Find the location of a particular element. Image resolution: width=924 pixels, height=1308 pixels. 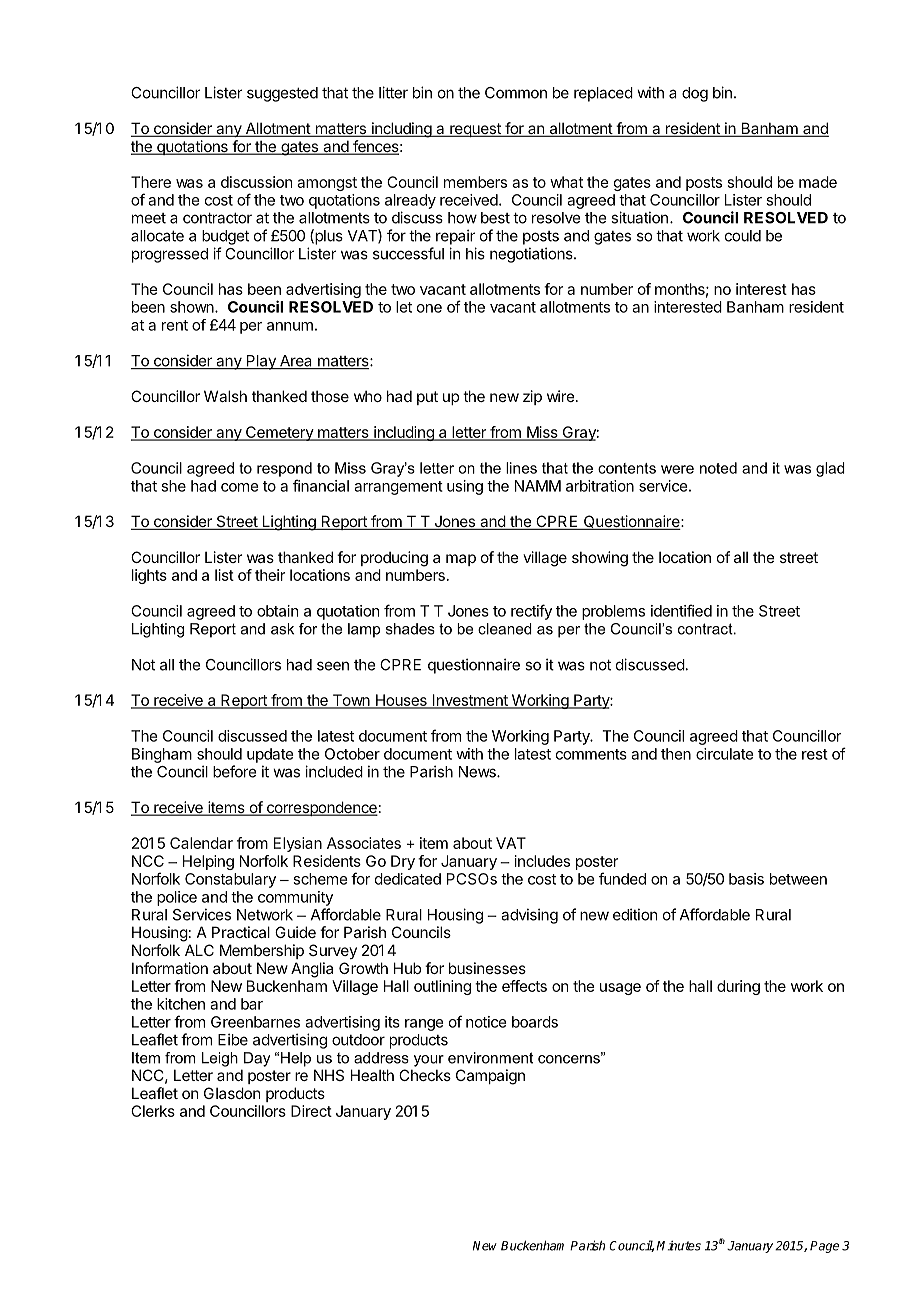

before is located at coordinates (234, 771).
